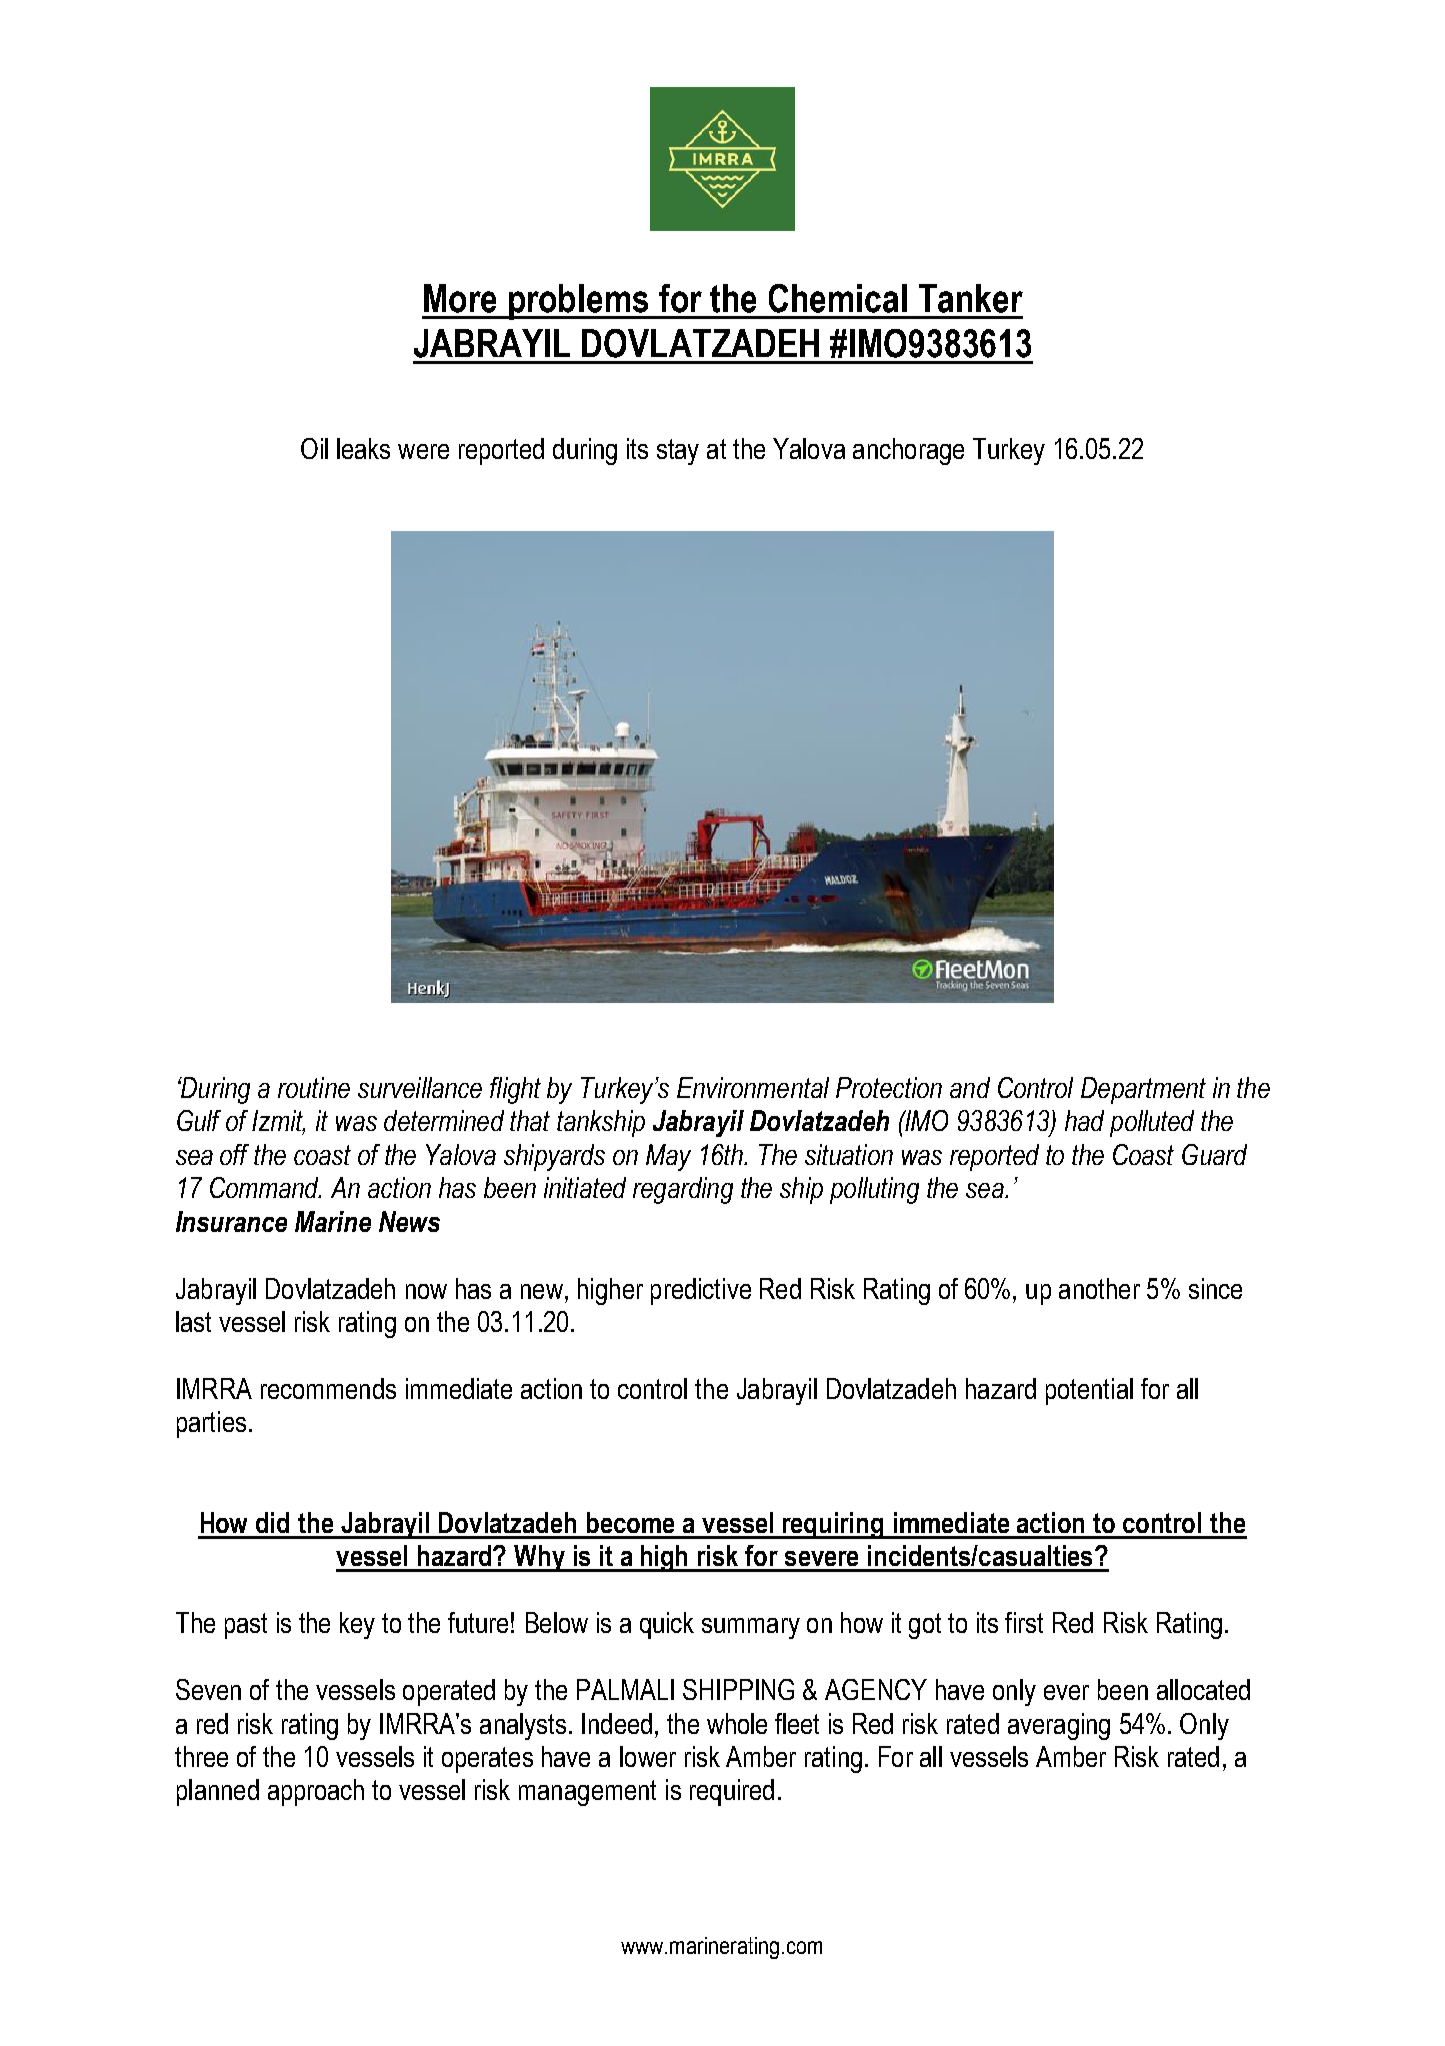  What do you see at coordinates (737, 1723) in the image?
I see `whole` at bounding box center [737, 1723].
